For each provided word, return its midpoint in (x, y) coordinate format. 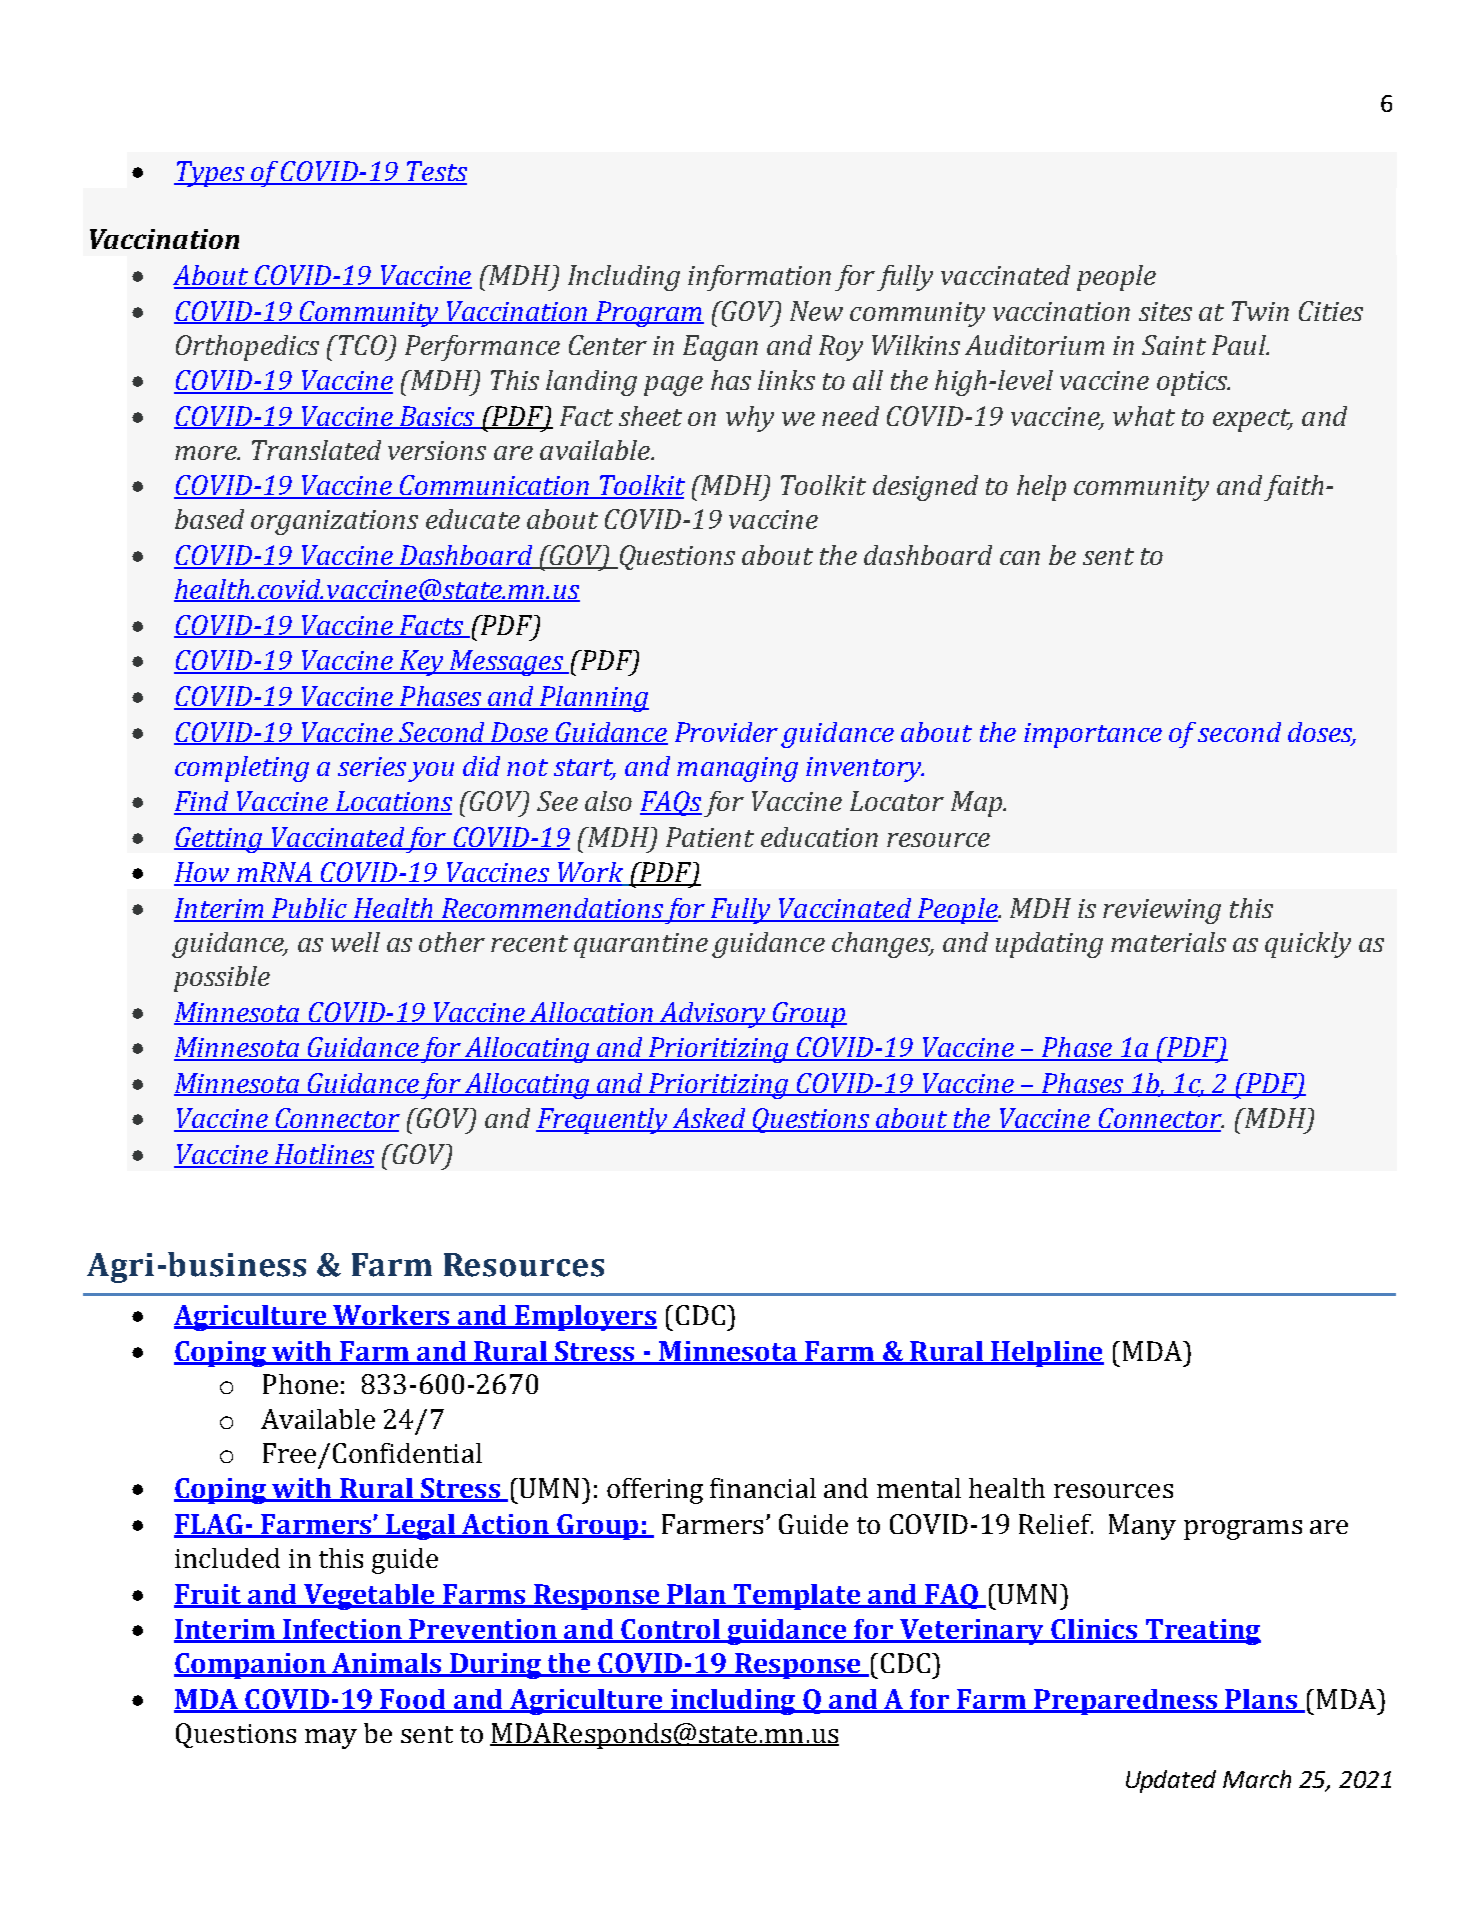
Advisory (713, 1015)
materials (1168, 942)
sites (1165, 311)
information (759, 278)
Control (670, 1630)
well (355, 942)
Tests (436, 172)
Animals (387, 1664)
